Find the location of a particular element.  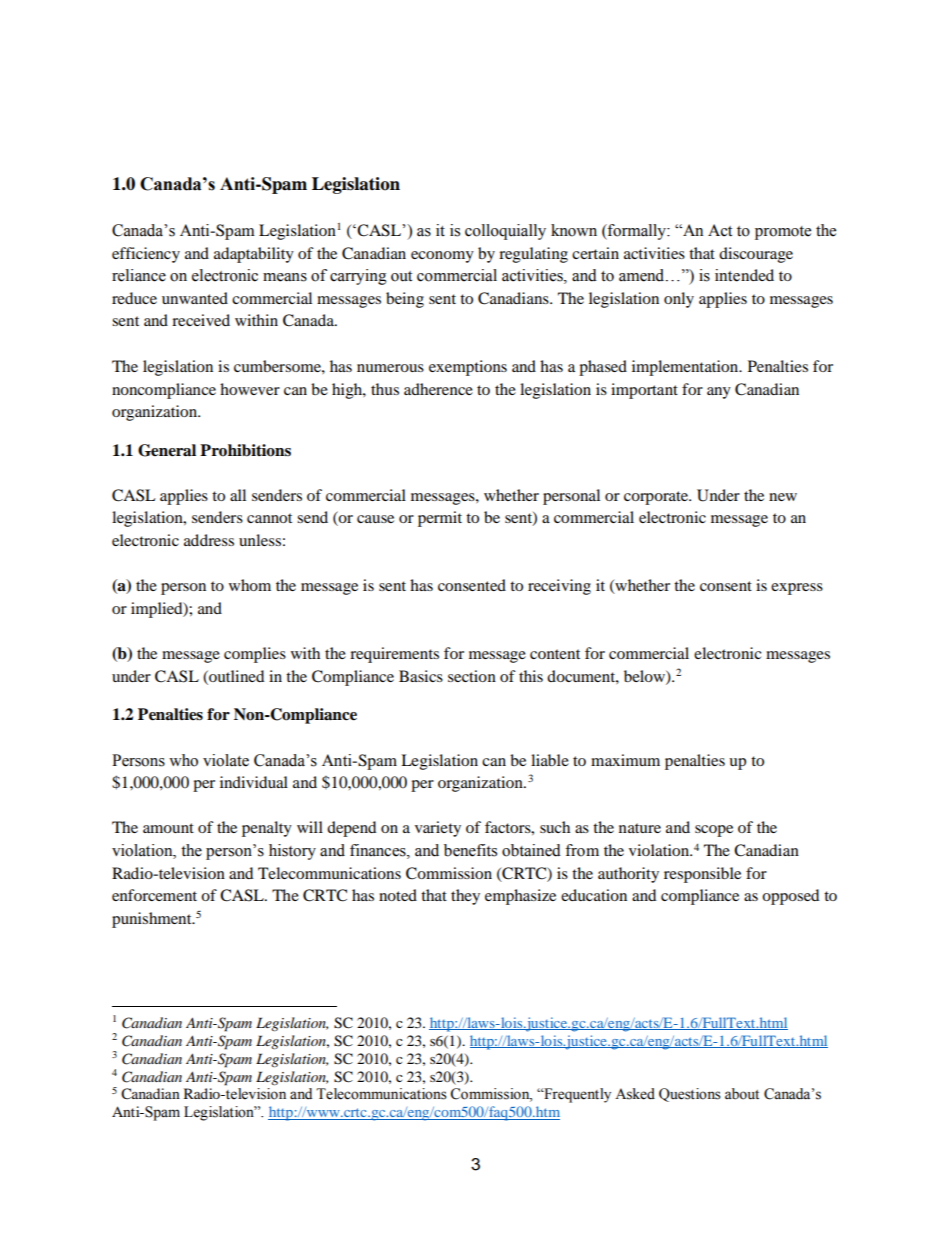

address is located at coordinates (209, 540).
